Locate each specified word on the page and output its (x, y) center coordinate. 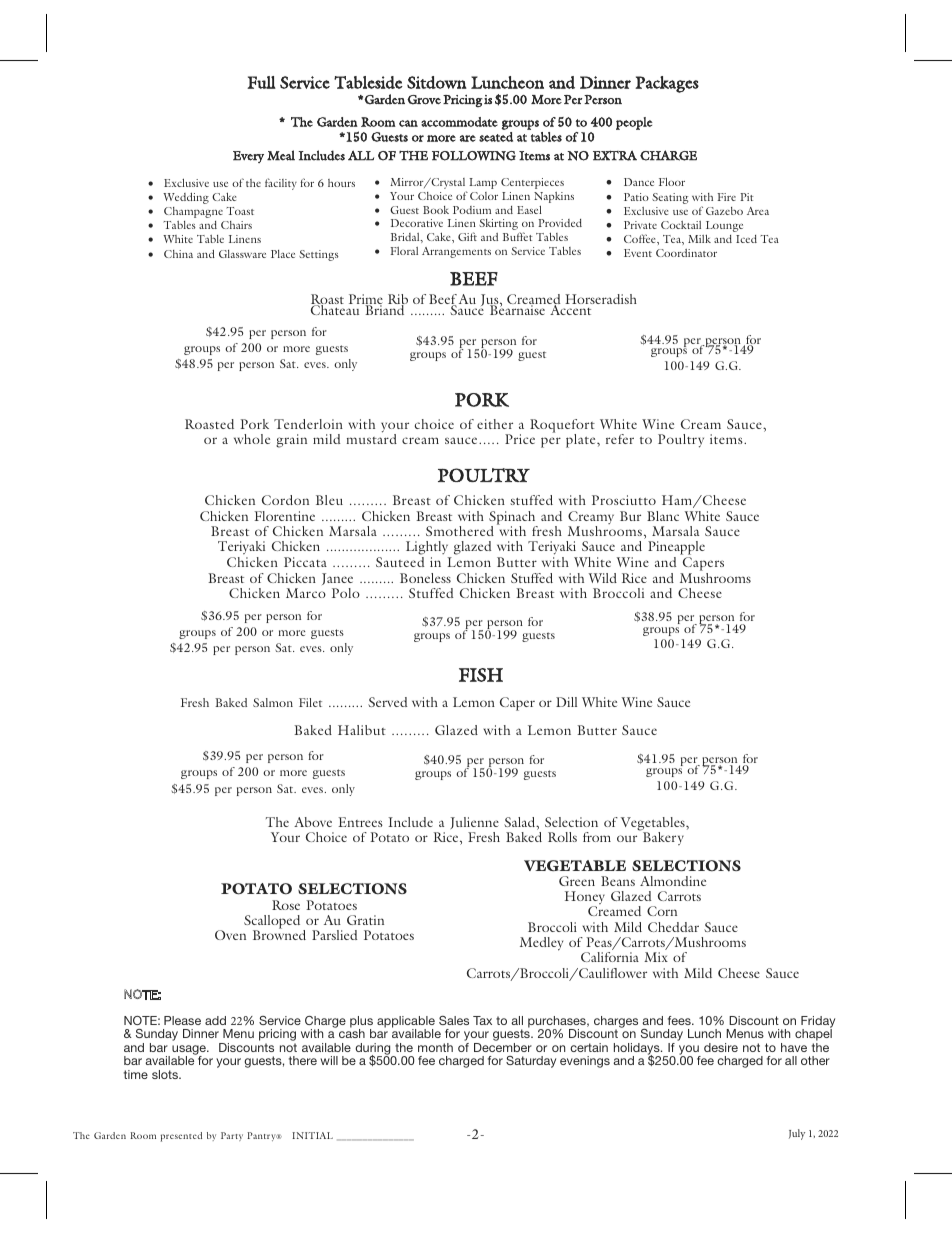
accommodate (459, 122)
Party (232, 1136)
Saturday (531, 1062)
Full (261, 82)
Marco (306, 593)
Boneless (425, 578)
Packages (667, 84)
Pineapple (676, 549)
